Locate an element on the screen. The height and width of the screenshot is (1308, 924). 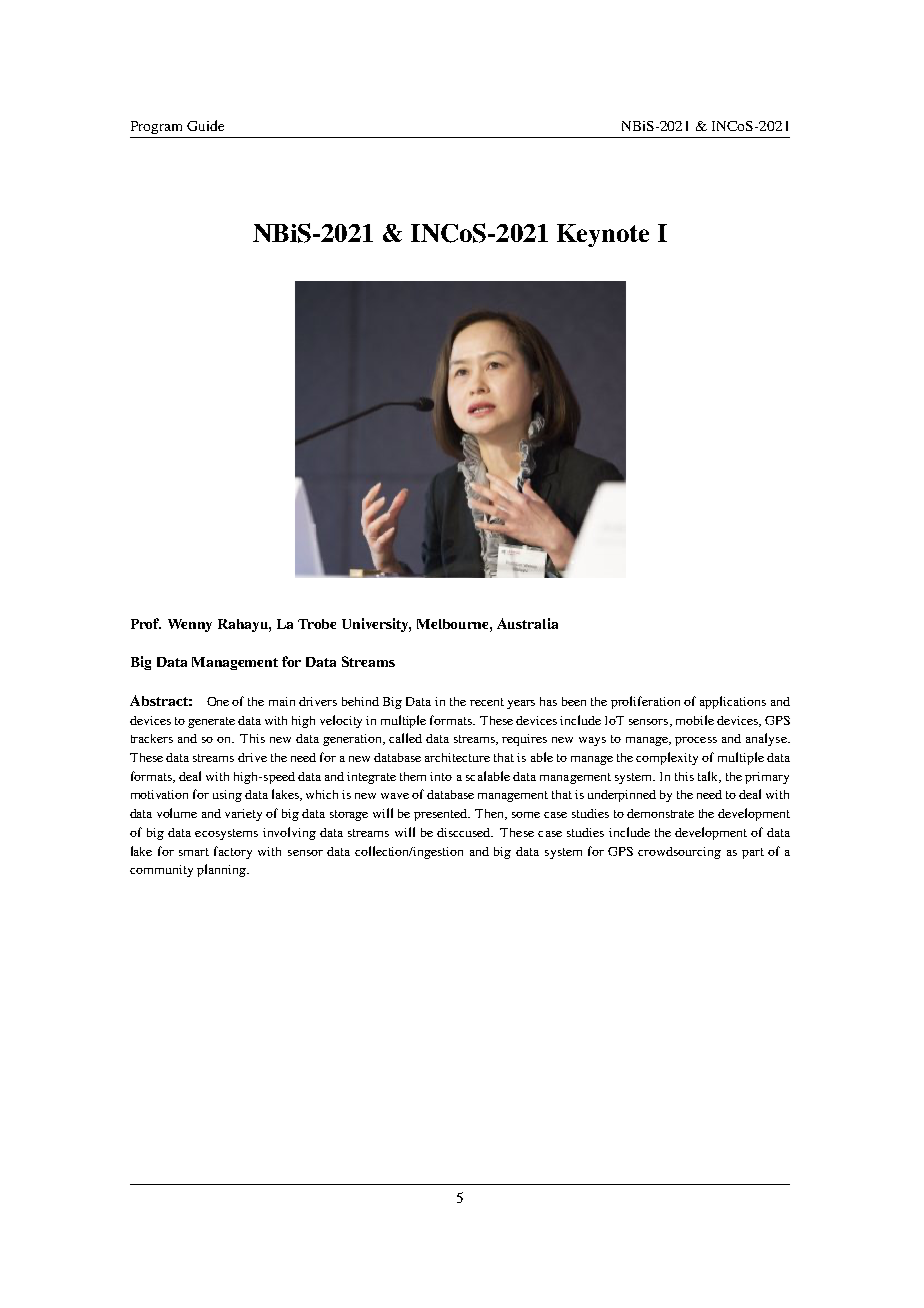
Keynote is located at coordinates (603, 235).
